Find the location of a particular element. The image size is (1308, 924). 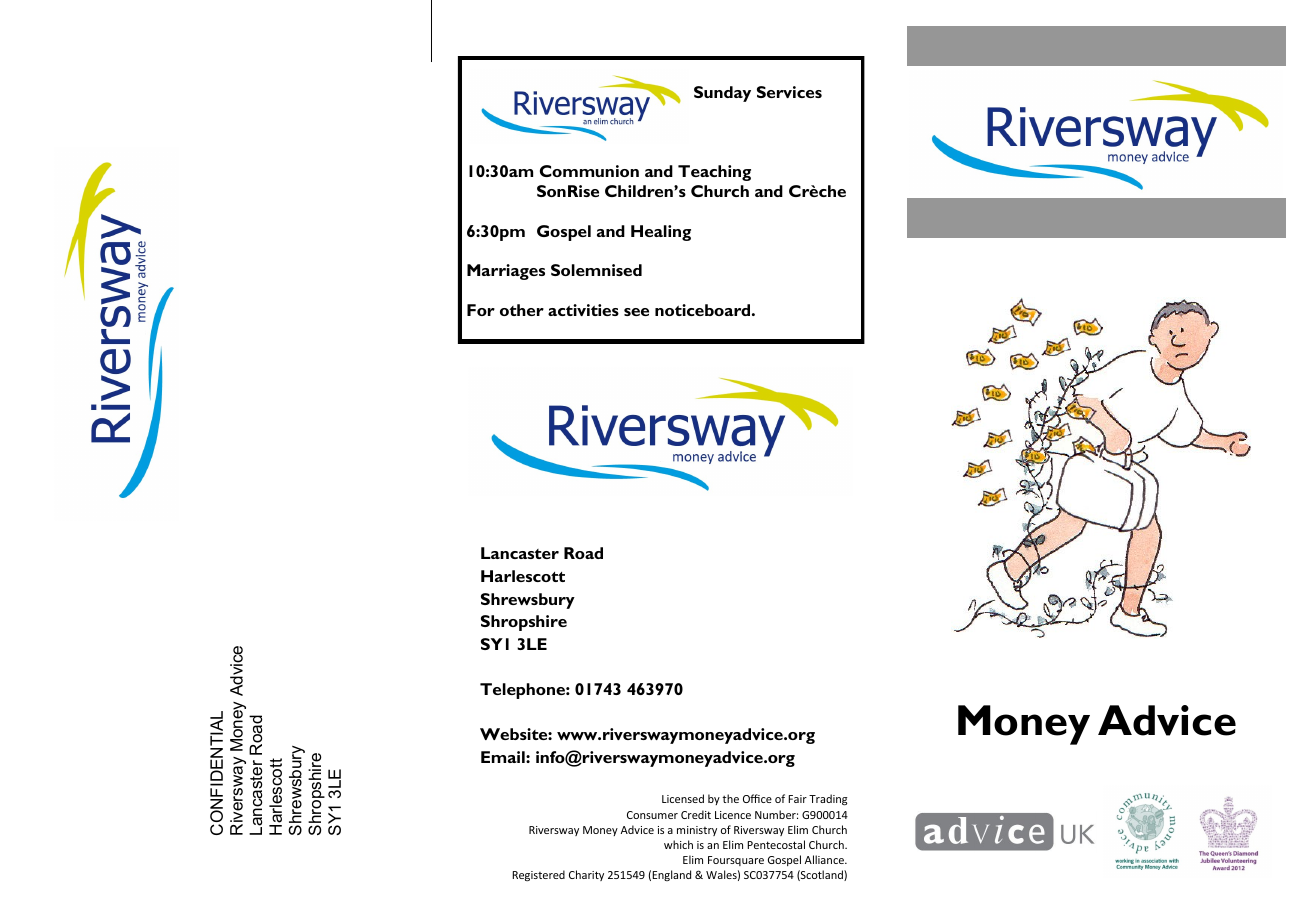

Communion is located at coordinates (589, 171).
